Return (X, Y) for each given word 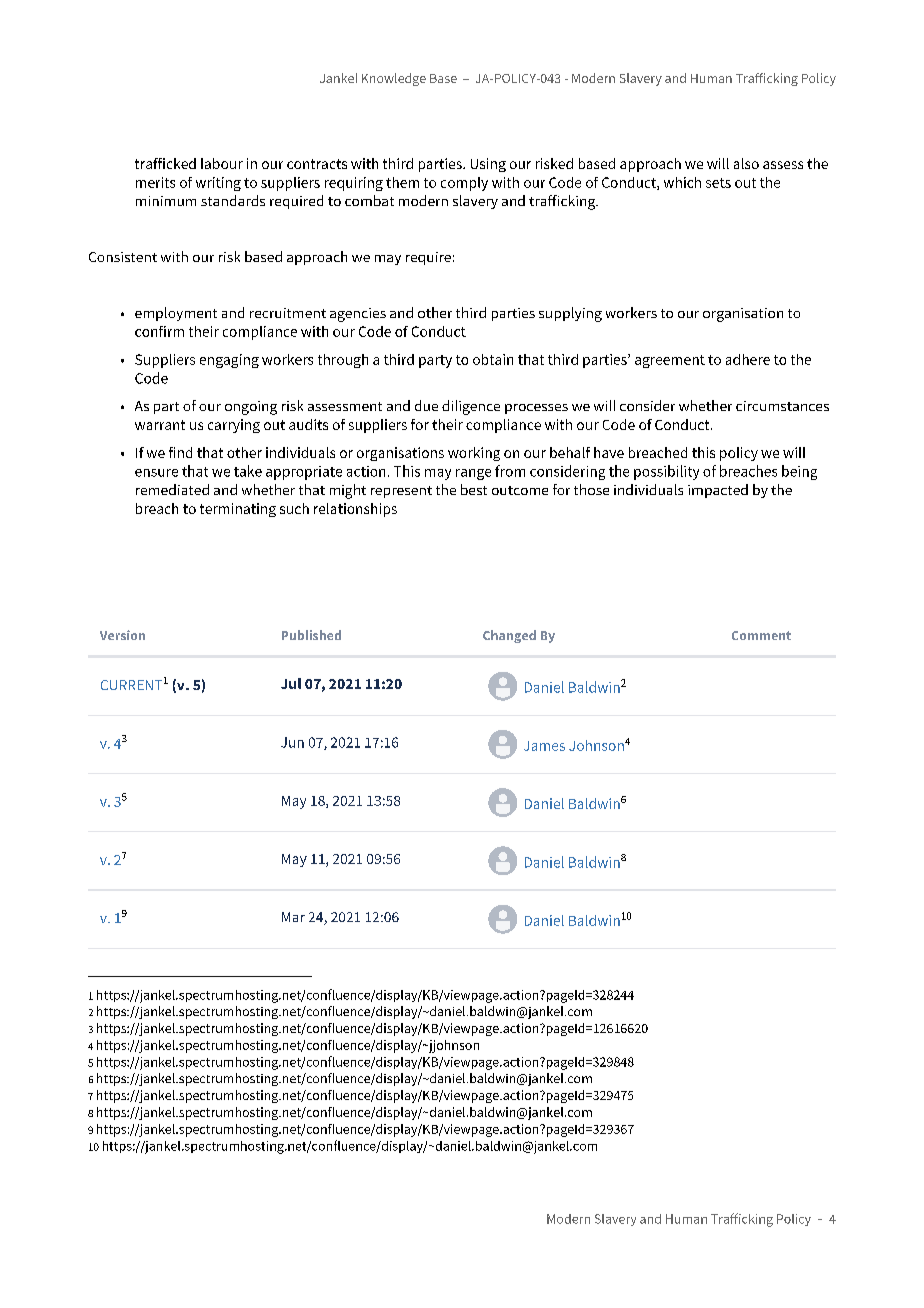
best (474, 489)
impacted (718, 491)
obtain (493, 359)
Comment (761, 635)
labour (222, 163)
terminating (238, 510)
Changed (509, 636)
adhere (748, 359)
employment (176, 314)
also (746, 163)
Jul (291, 683)
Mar (293, 917)
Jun (292, 742)
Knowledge (394, 79)
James (544, 746)
